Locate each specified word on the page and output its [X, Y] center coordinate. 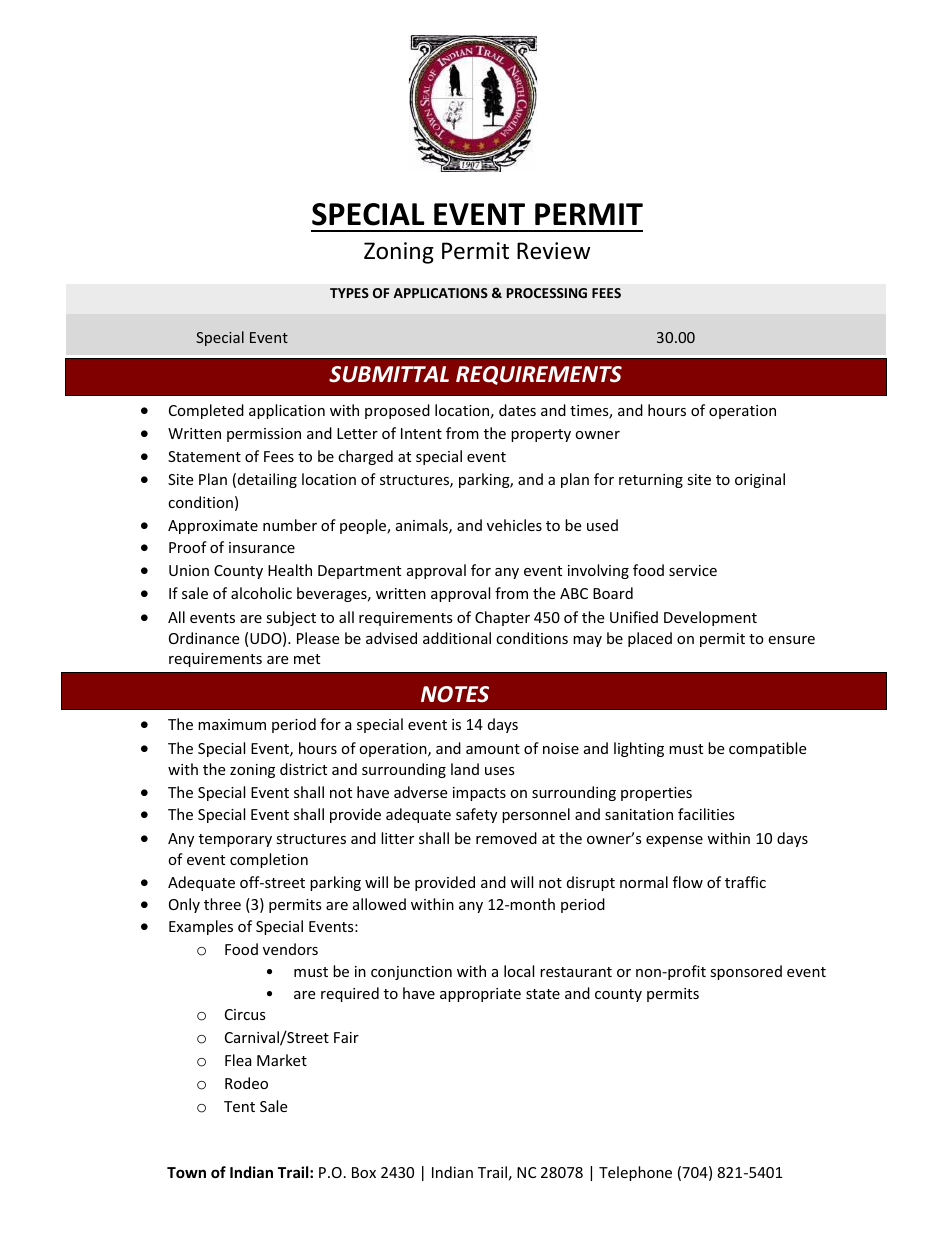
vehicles [514, 525]
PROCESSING [547, 293]
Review [553, 251]
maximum [232, 724]
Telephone [635, 1173]
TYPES [349, 293]
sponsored [746, 972]
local [519, 971]
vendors [290, 949]
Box [364, 1172]
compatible [767, 749]
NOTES [455, 694]
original [760, 480]
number [290, 525]
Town [186, 1172]
